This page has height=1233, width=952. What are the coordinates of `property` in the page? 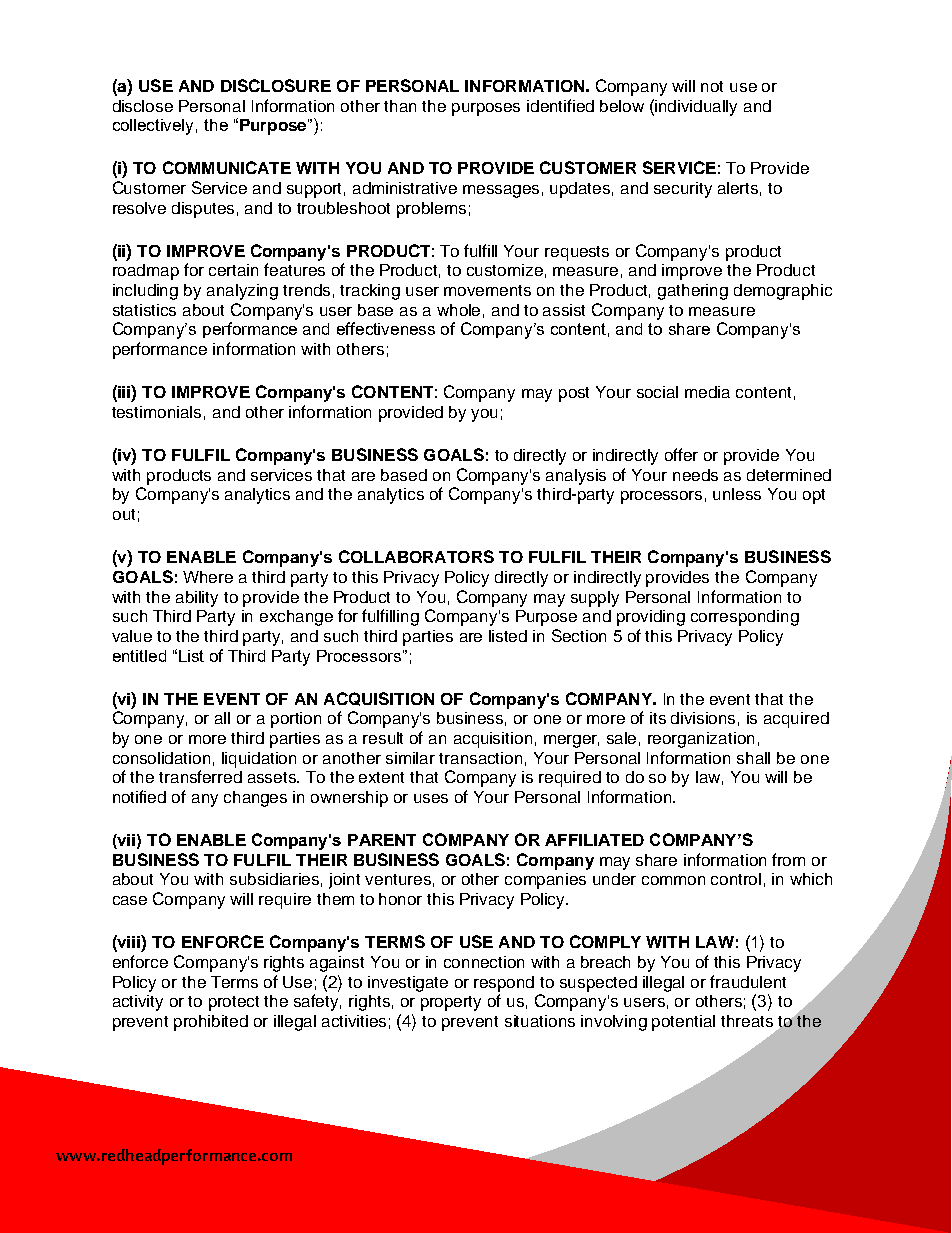 It's located at (451, 1003).
